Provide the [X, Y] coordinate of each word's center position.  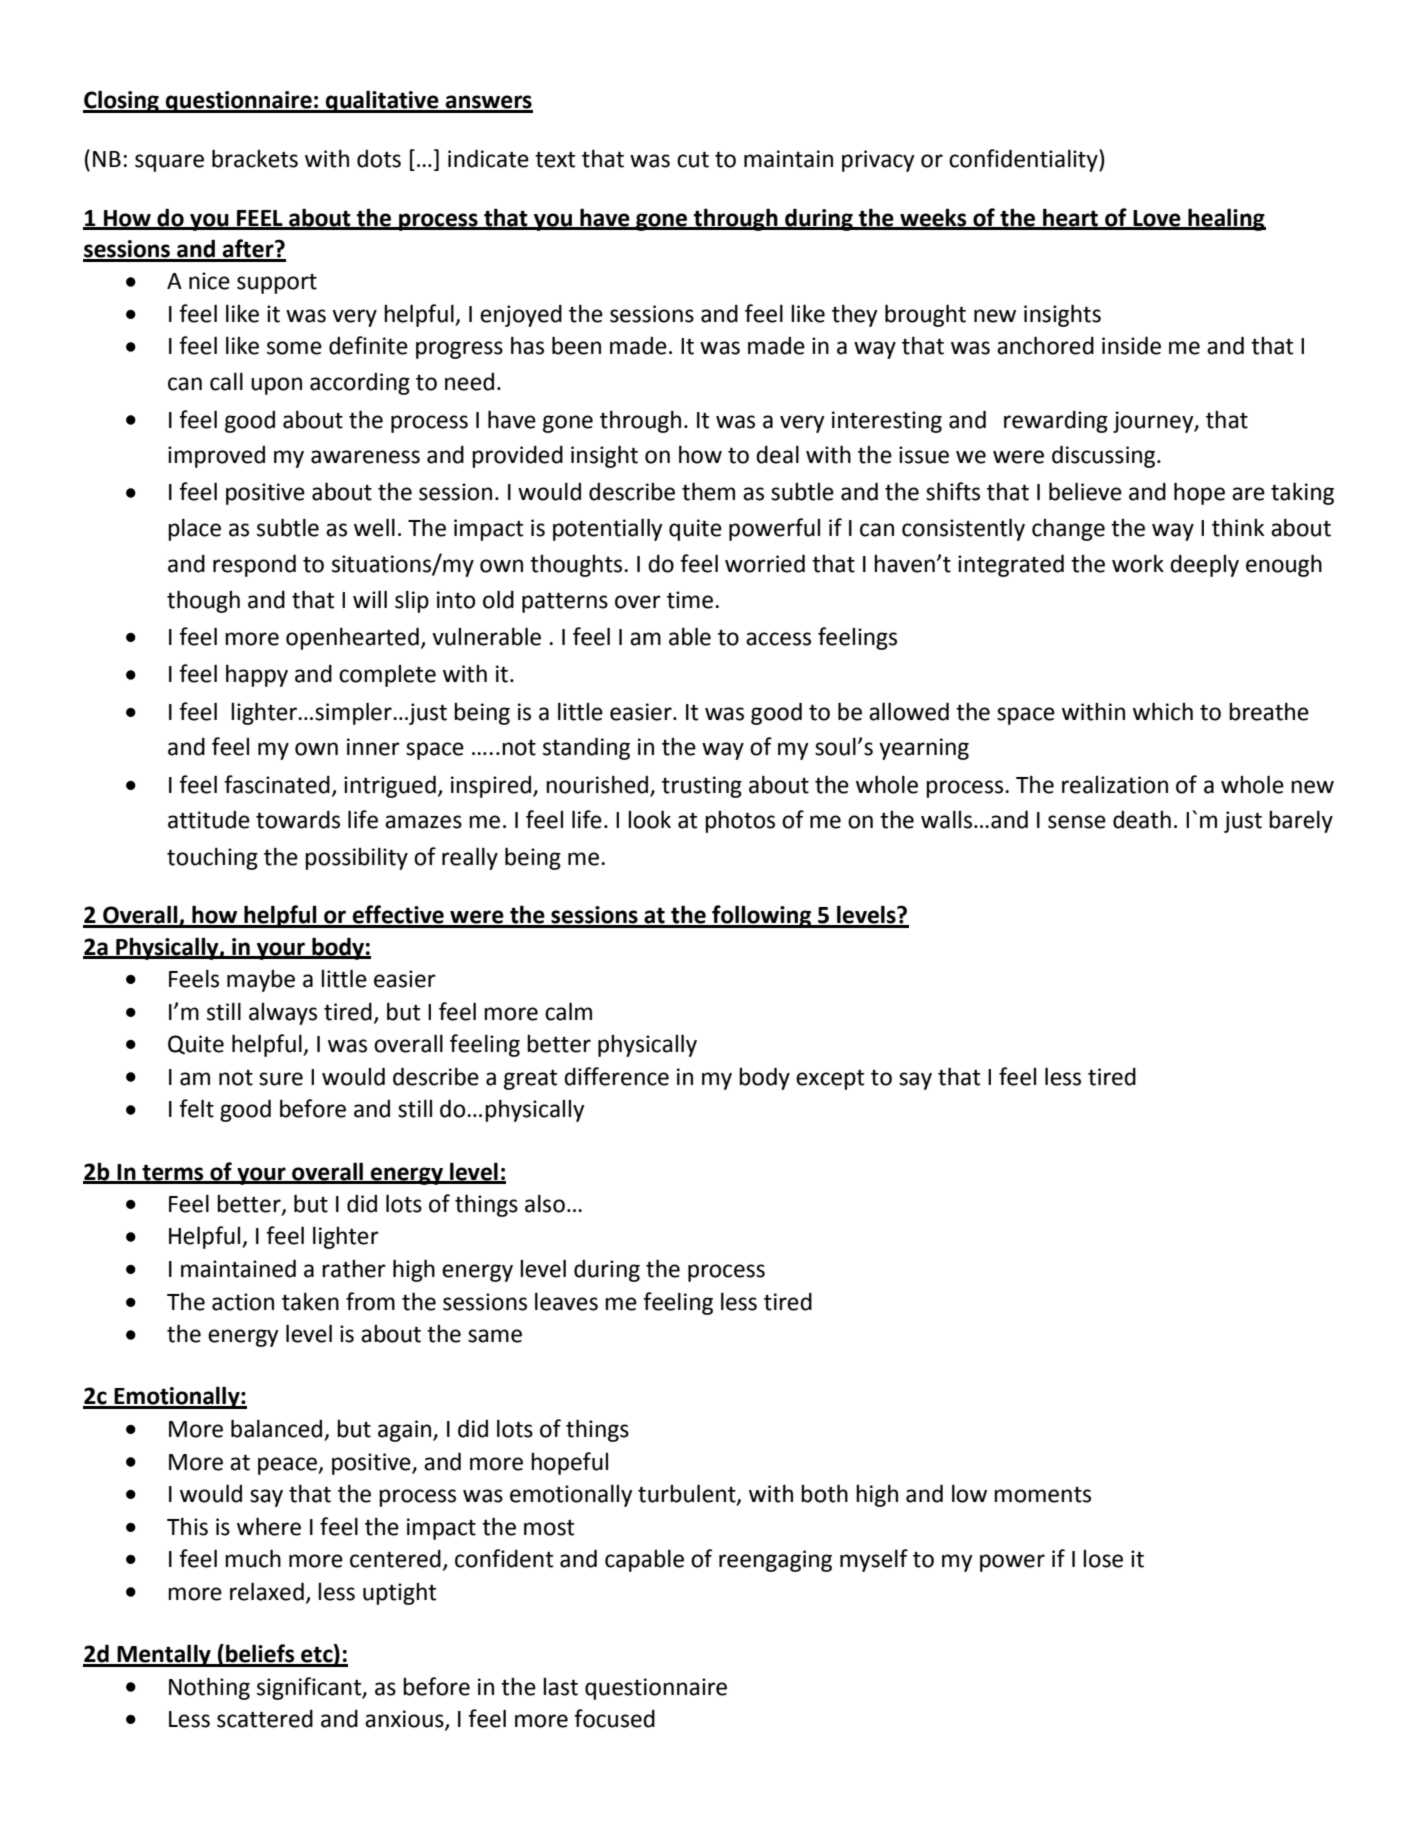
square [169, 163]
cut [693, 159]
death [1142, 819]
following [762, 916]
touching [212, 858]
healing [1226, 219]
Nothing [209, 1688]
